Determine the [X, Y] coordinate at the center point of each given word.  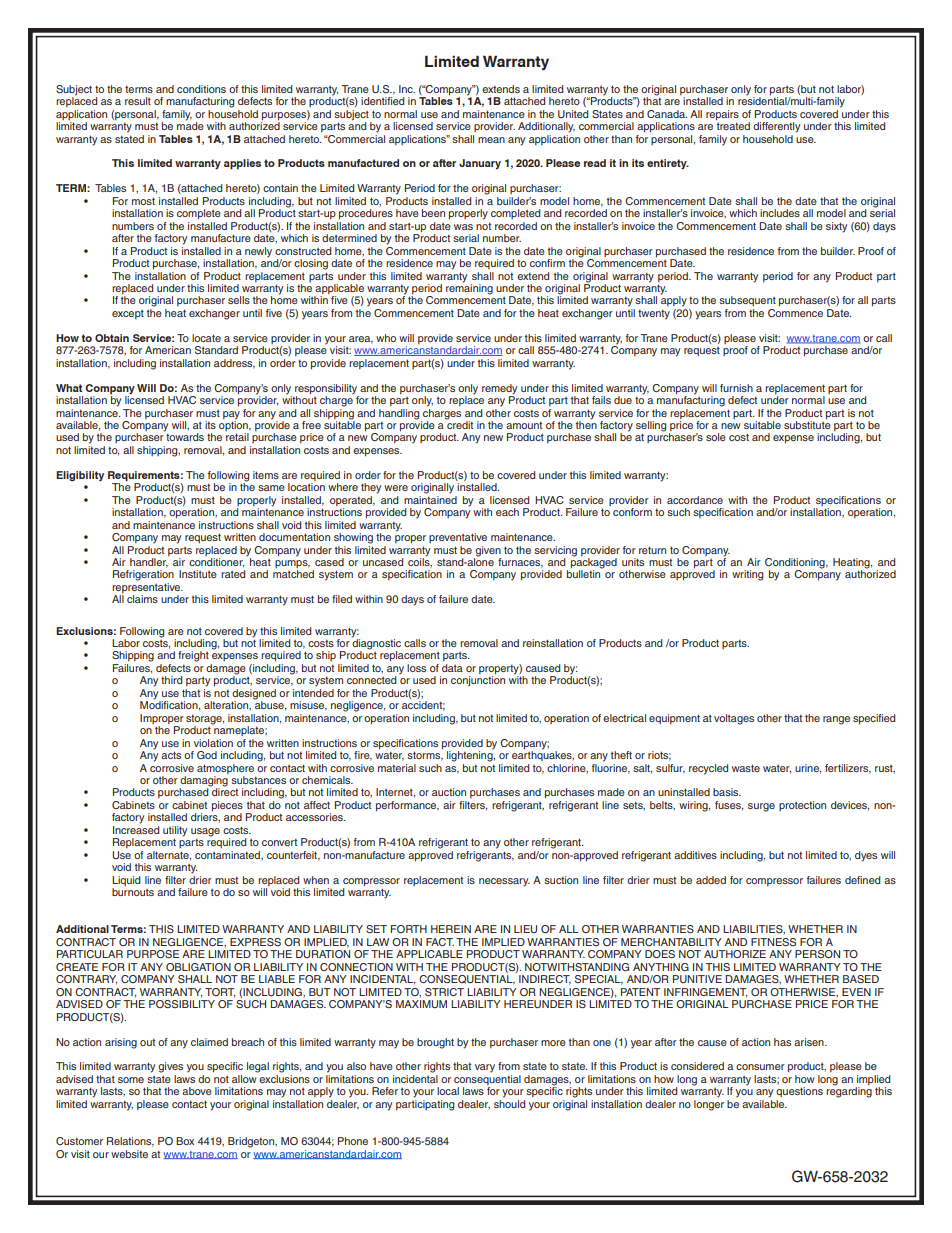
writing [747, 575]
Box [185, 1141]
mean [491, 140]
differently [776, 127]
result [138, 101]
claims [142, 599]
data [452, 668]
